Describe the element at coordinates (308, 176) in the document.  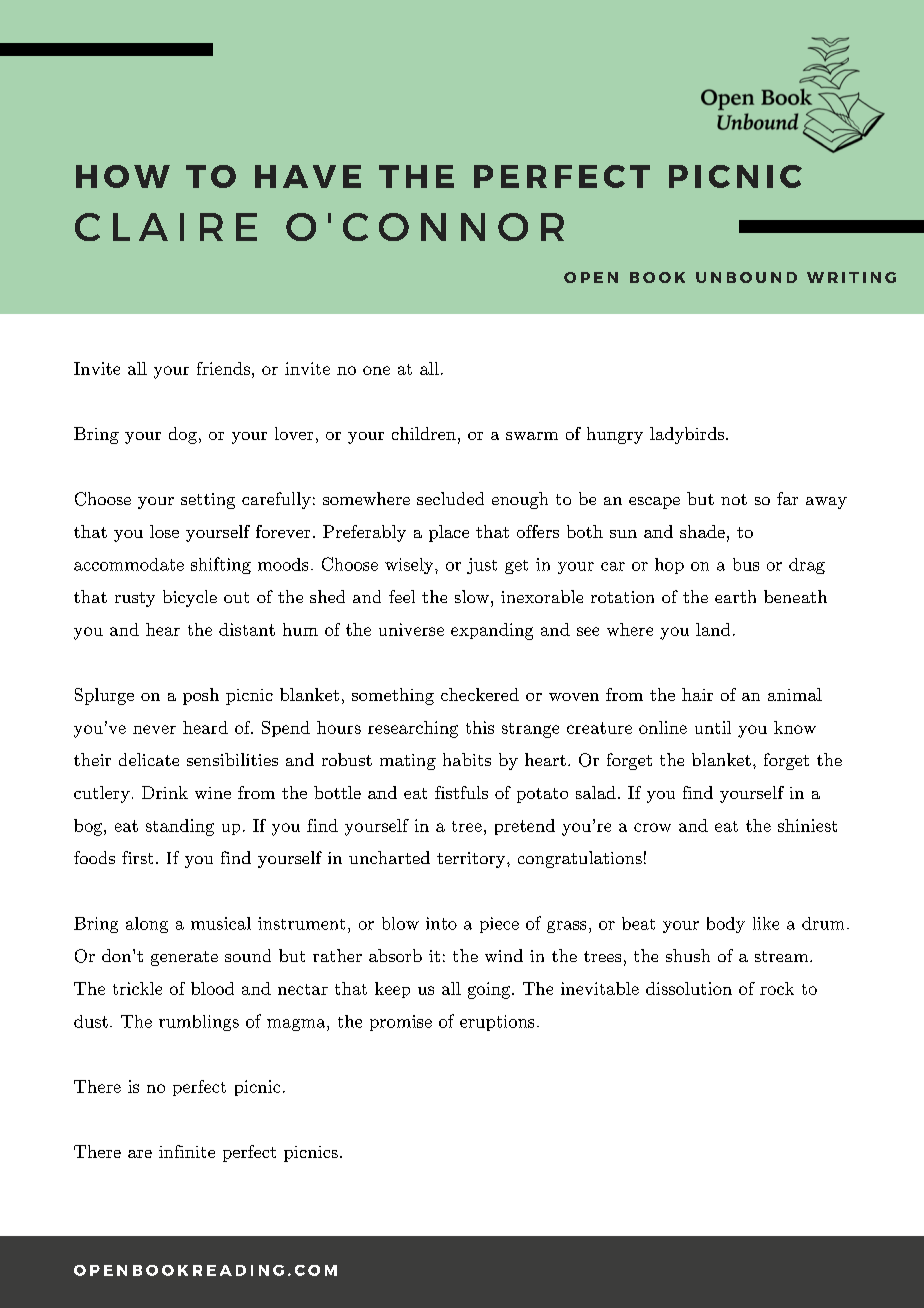
I see `HAVE` at that location.
